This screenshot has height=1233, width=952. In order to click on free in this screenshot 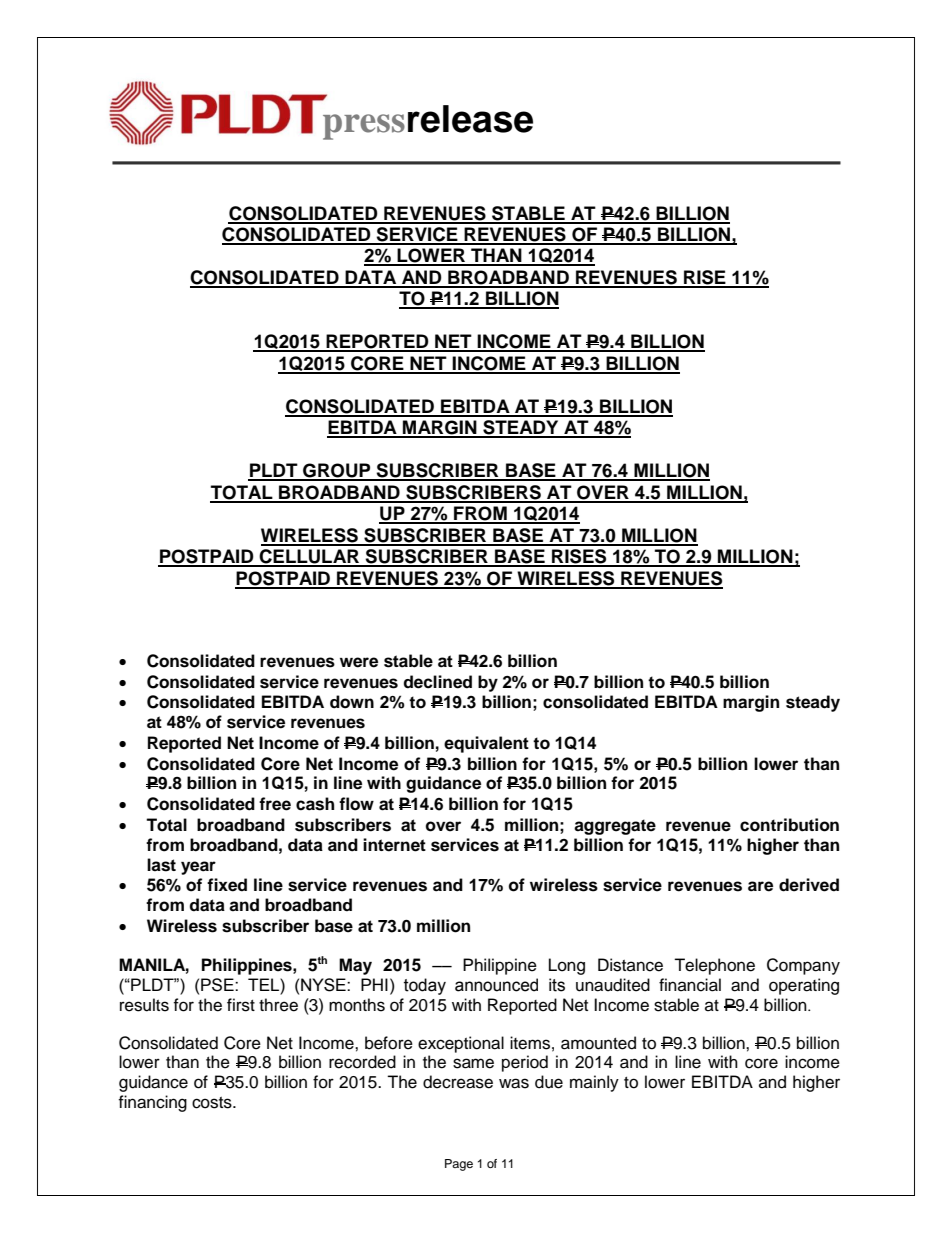, I will do `click(275, 804)`.
